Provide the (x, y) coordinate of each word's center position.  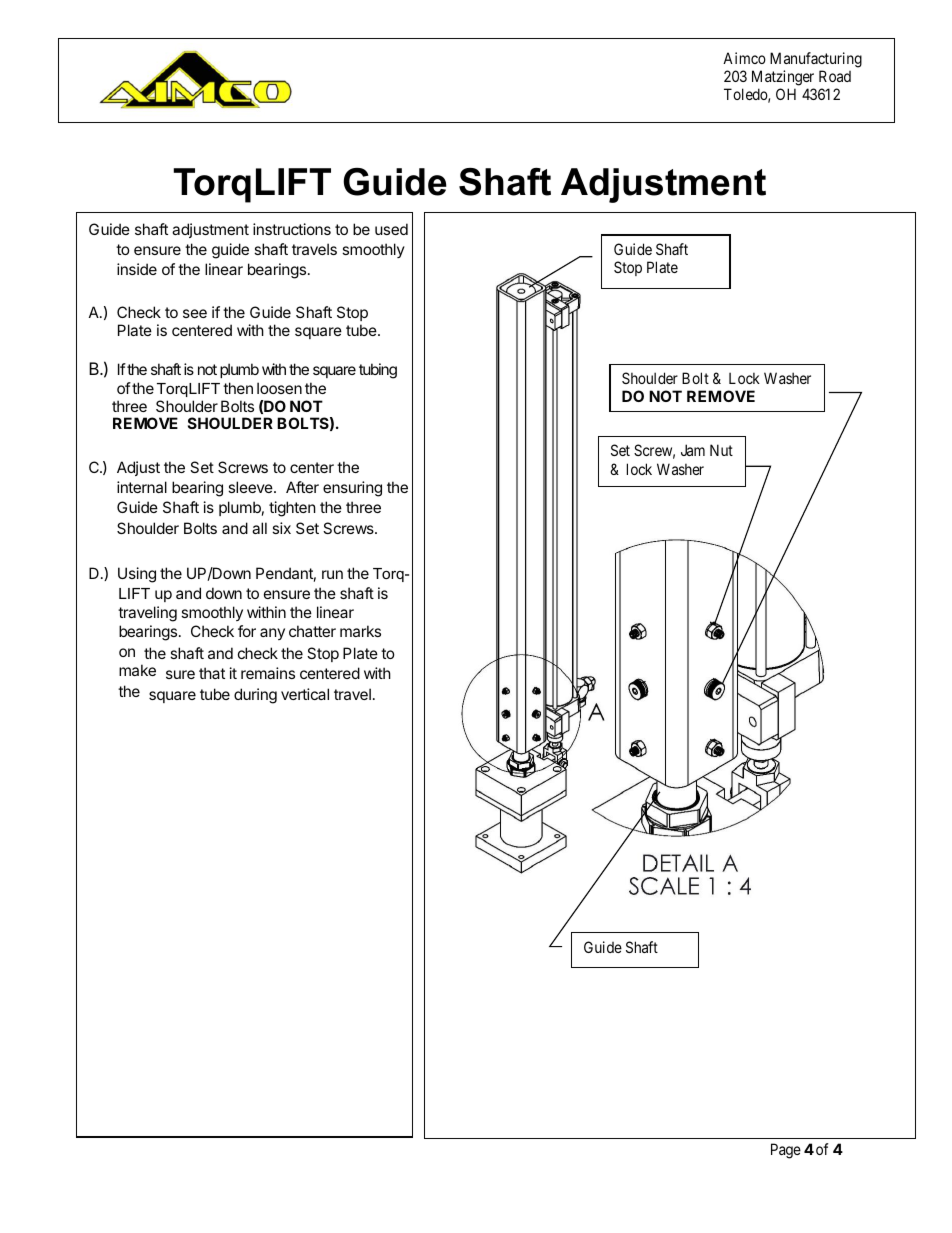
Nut (721, 450)
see (195, 313)
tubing (378, 371)
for (247, 631)
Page (786, 1151)
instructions (292, 229)
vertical (305, 694)
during (255, 696)
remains (268, 673)
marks (360, 631)
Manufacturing (816, 60)
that (212, 673)
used (391, 229)
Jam (693, 450)
